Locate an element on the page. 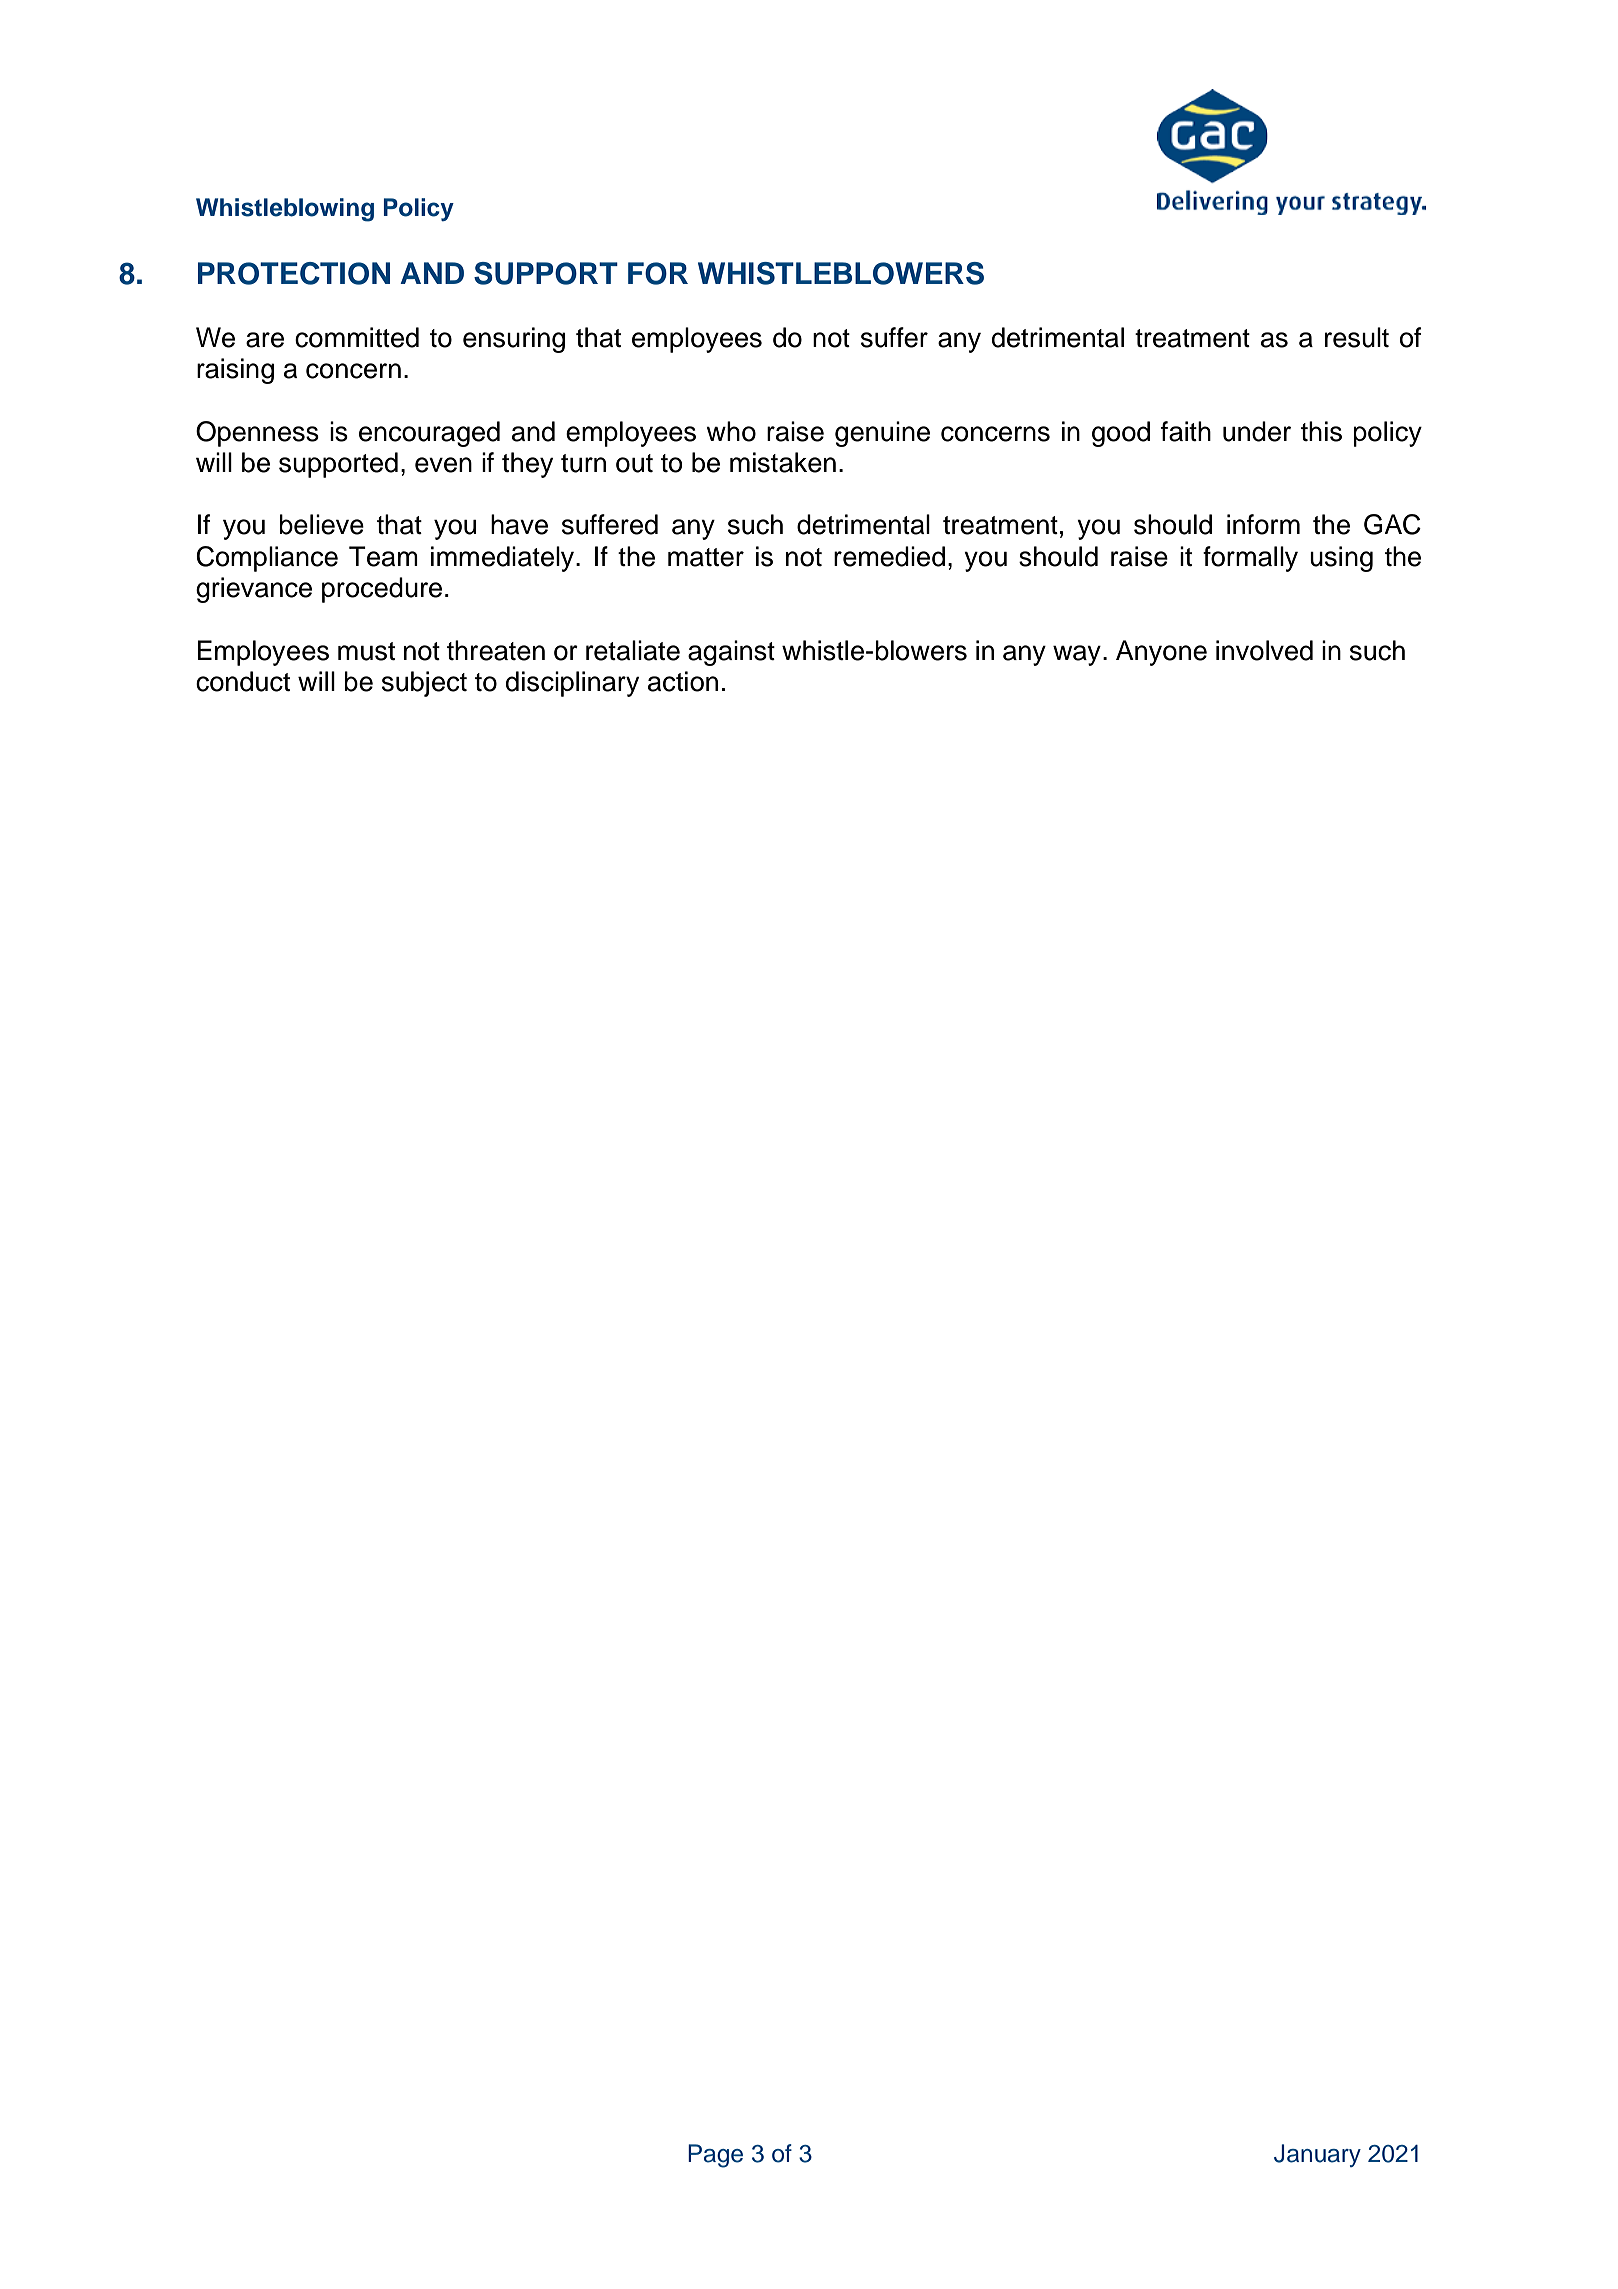 The width and height of the image is (1618, 2289). way is located at coordinates (1077, 655).
